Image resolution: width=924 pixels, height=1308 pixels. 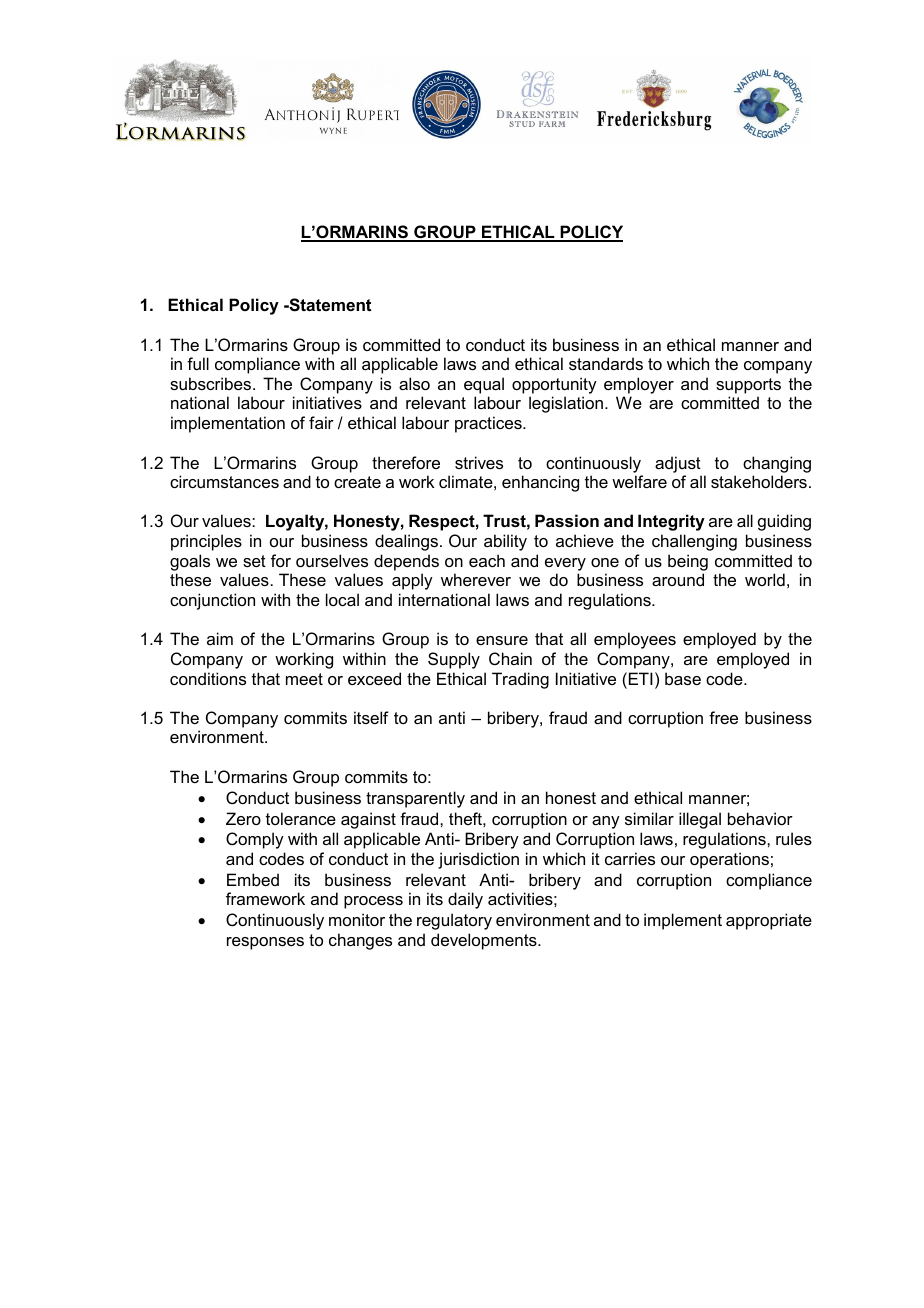 I want to click on aim, so click(x=220, y=638).
